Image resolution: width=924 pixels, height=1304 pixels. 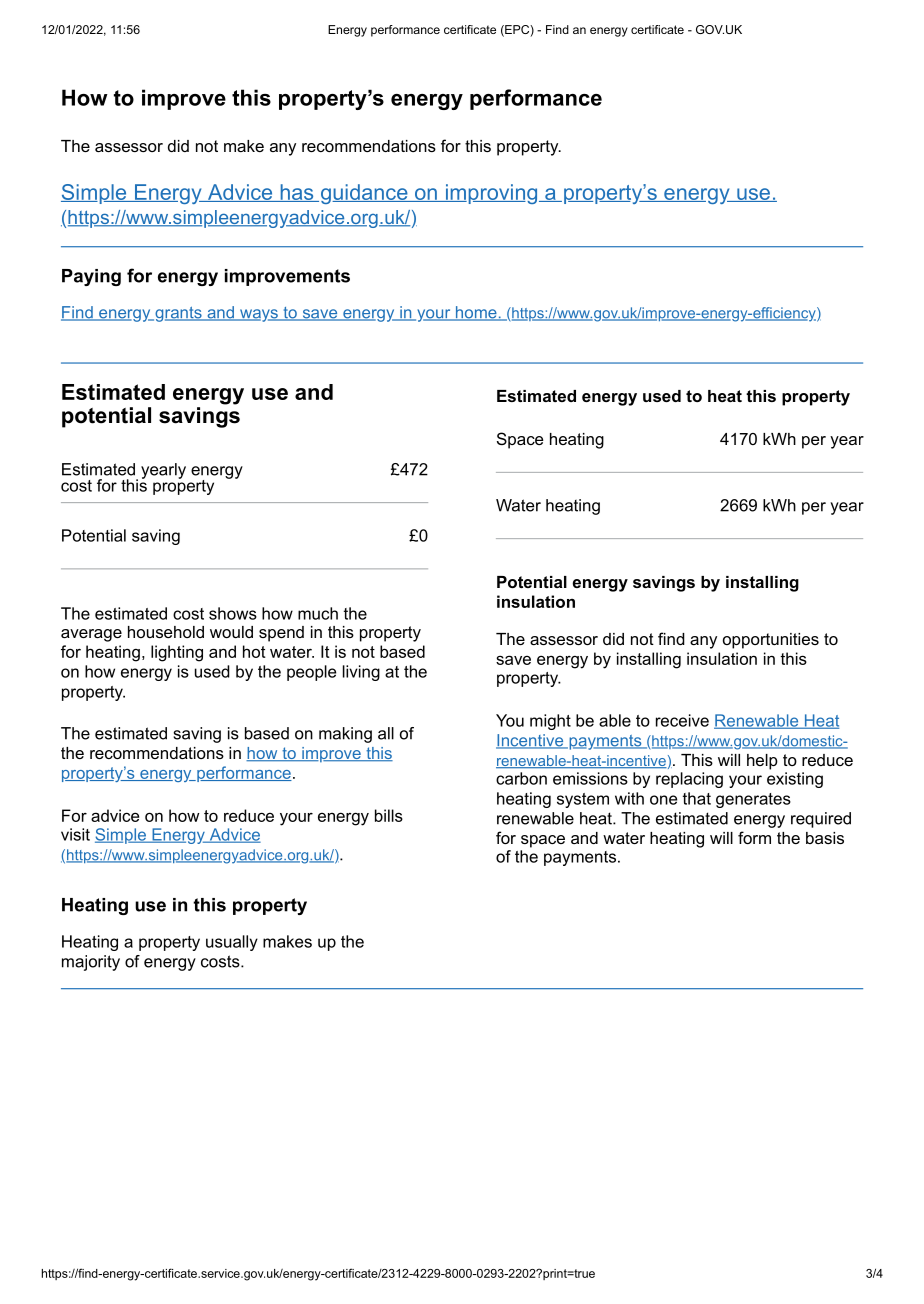 What do you see at coordinates (476, 313) in the screenshot?
I see `home` at bounding box center [476, 313].
